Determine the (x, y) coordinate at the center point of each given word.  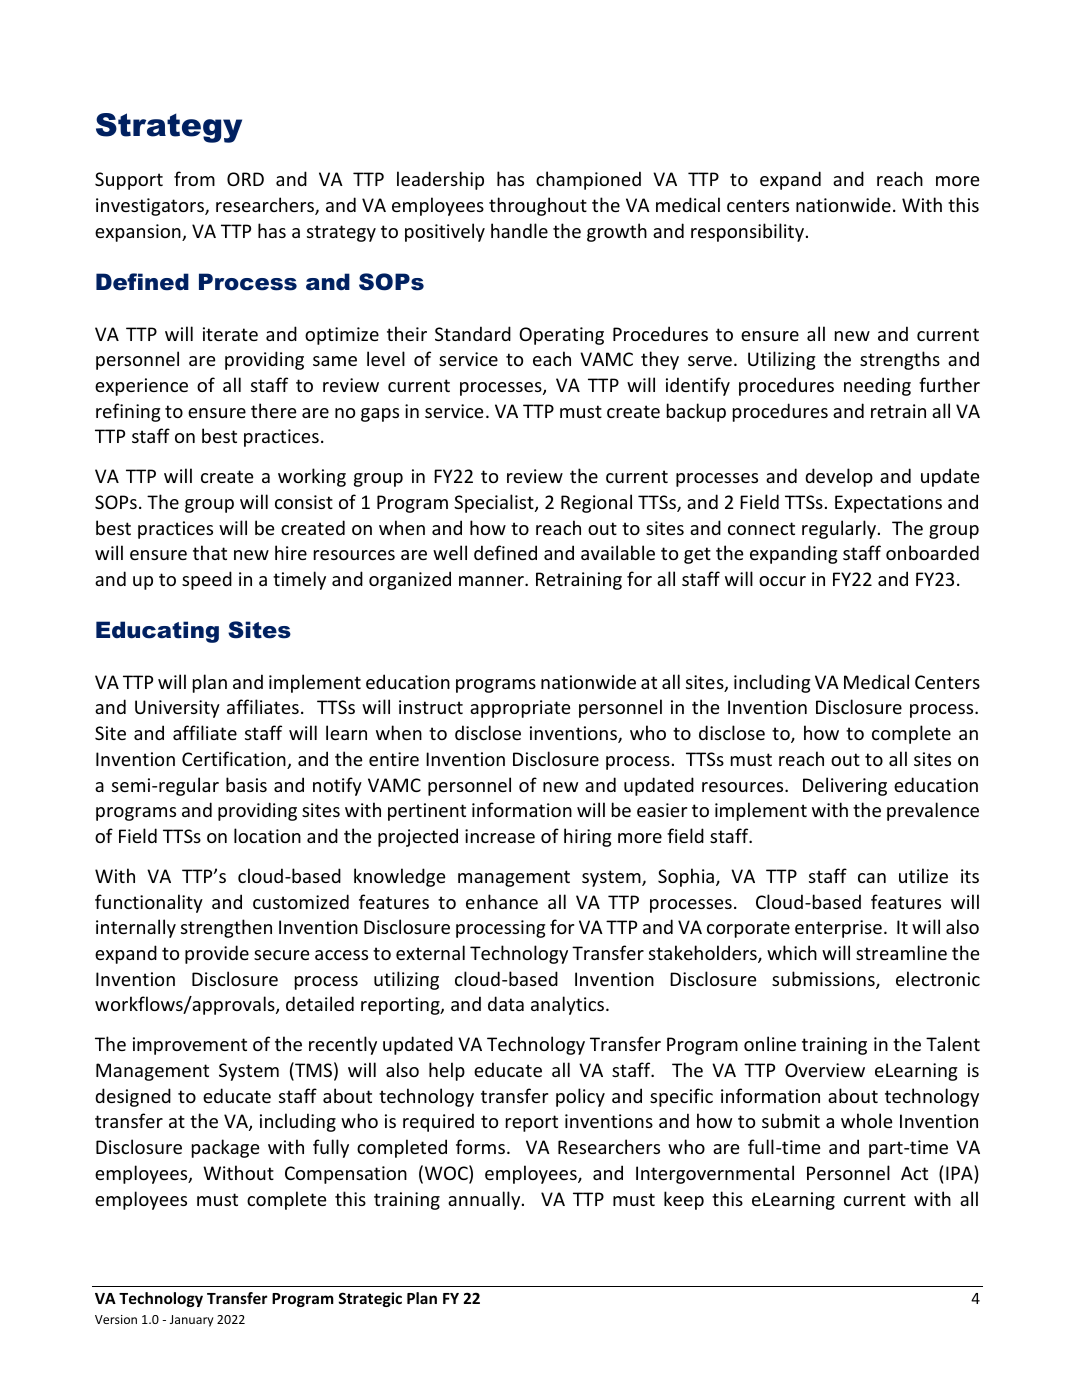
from (194, 178)
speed (207, 580)
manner (492, 581)
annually (485, 1200)
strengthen (226, 928)
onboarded (932, 552)
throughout (538, 206)
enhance (502, 901)
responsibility (749, 232)
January (192, 1321)
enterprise (838, 929)
